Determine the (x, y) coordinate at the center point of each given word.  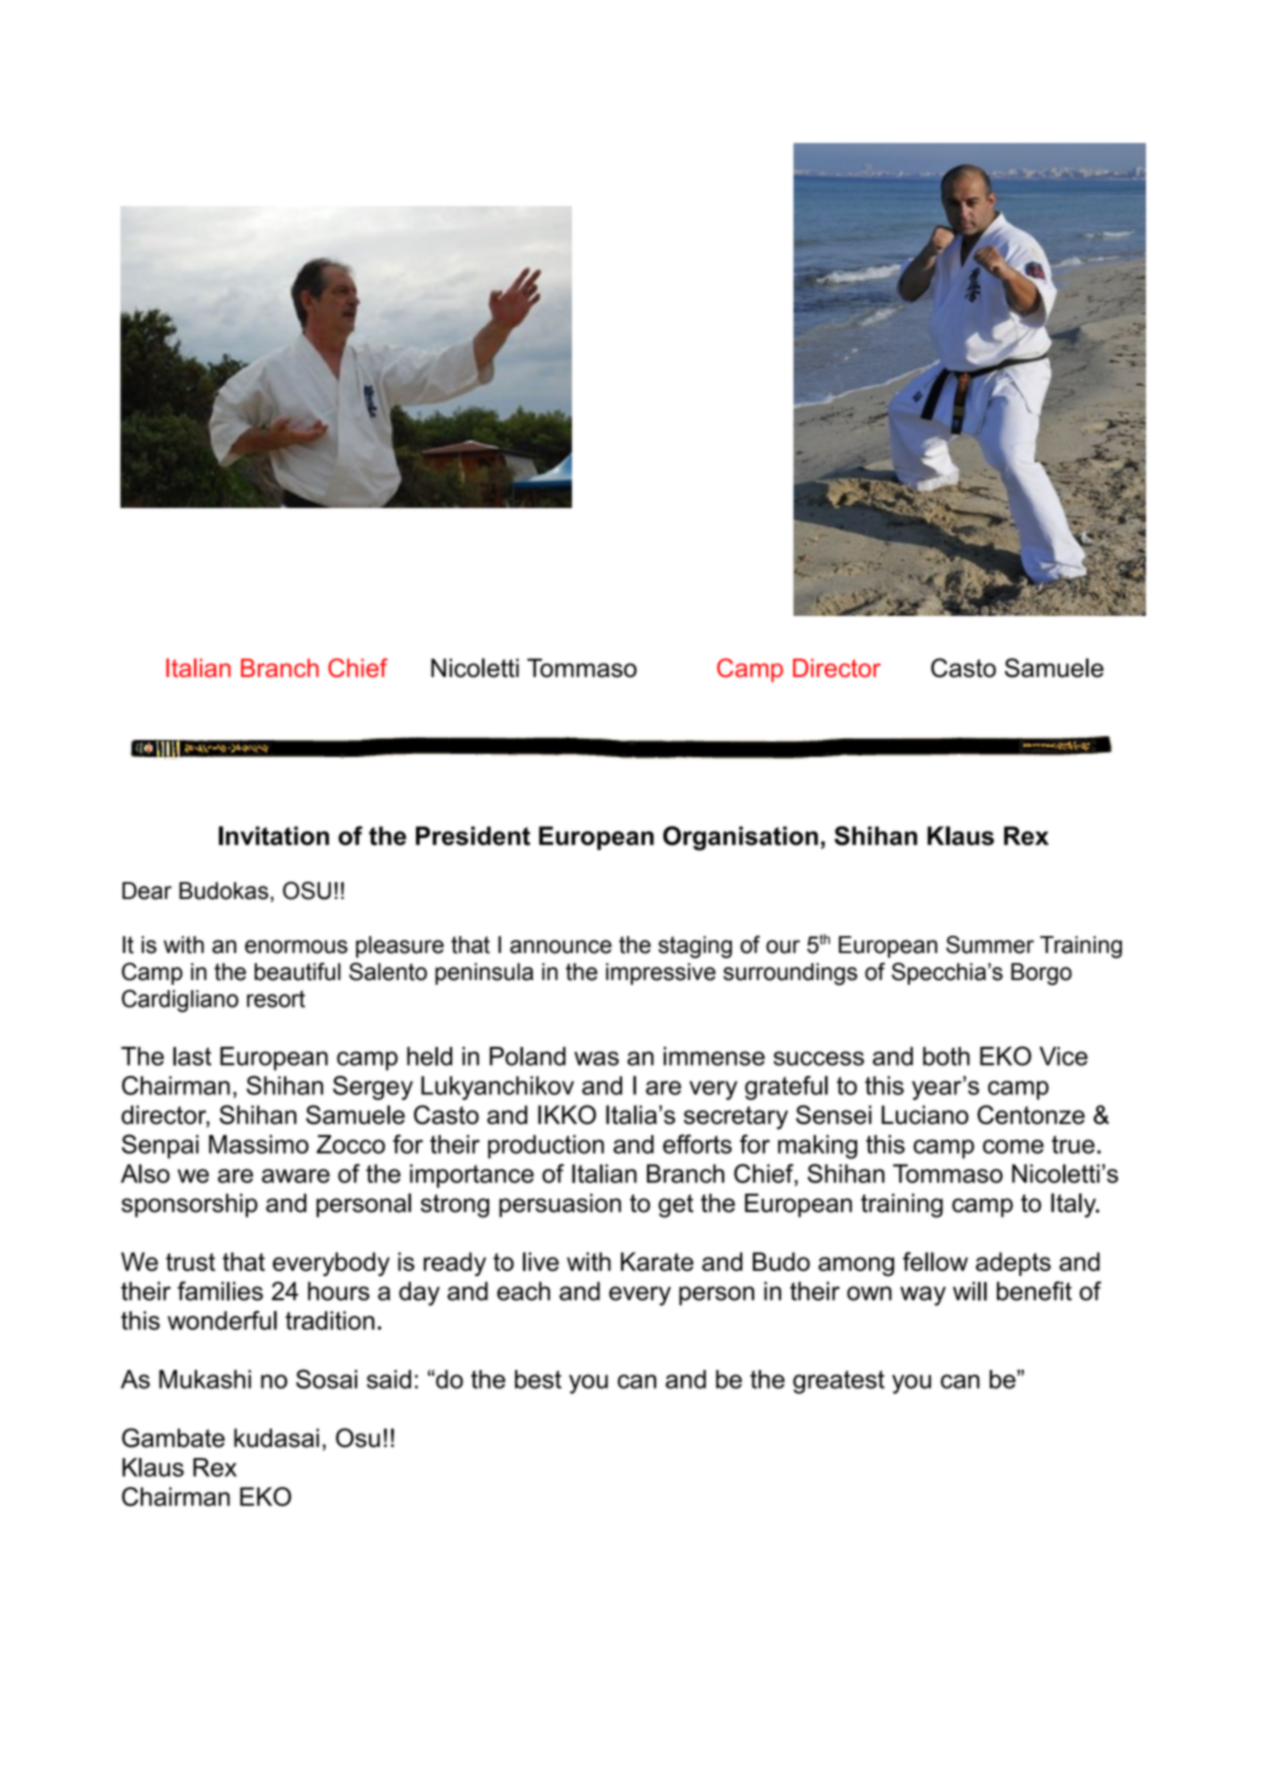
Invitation (274, 836)
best (538, 1379)
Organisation (740, 838)
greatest (839, 1382)
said (389, 1379)
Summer (990, 944)
